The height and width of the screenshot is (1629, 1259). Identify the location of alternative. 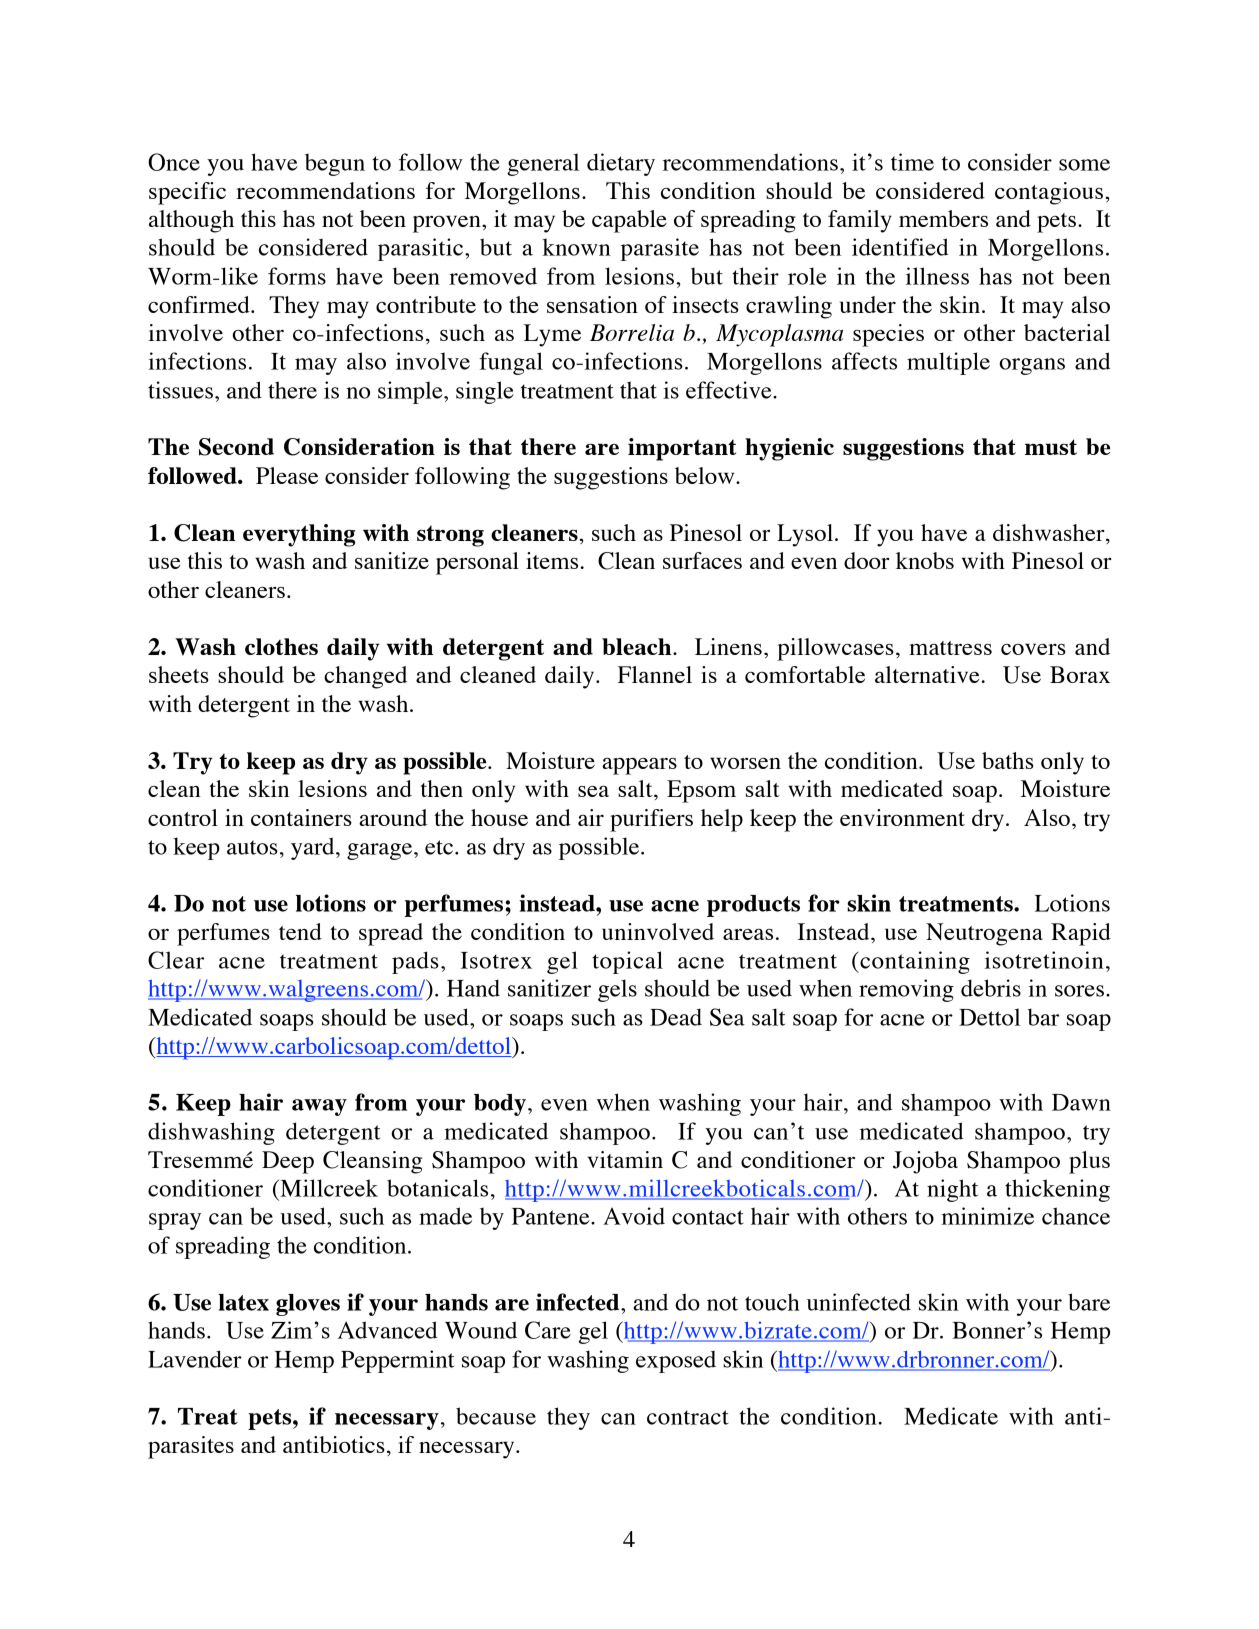
(928, 674).
